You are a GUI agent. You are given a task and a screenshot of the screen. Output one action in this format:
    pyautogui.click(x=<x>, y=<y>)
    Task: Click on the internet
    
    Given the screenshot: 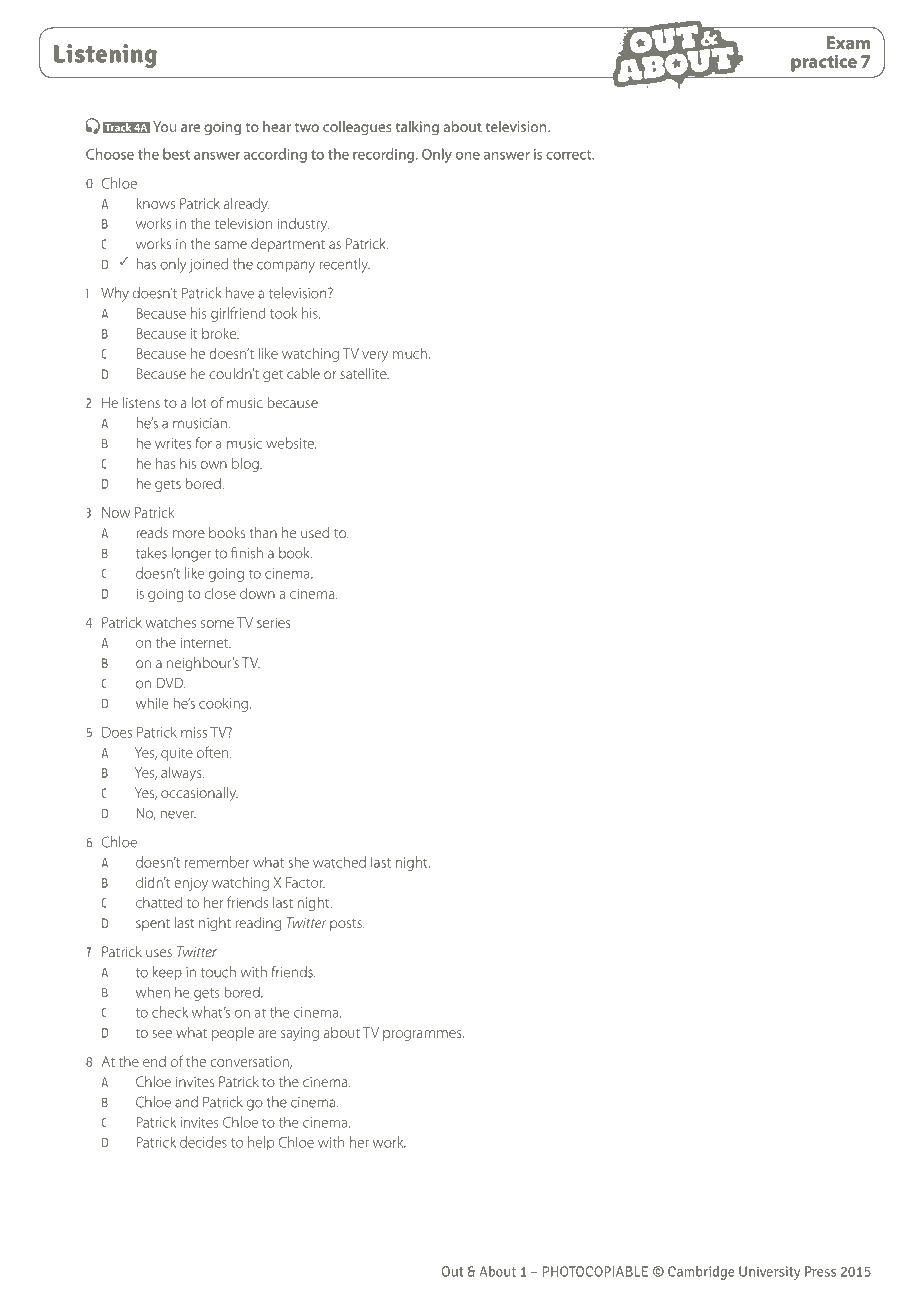 What is the action you would take?
    pyautogui.click(x=205, y=642)
